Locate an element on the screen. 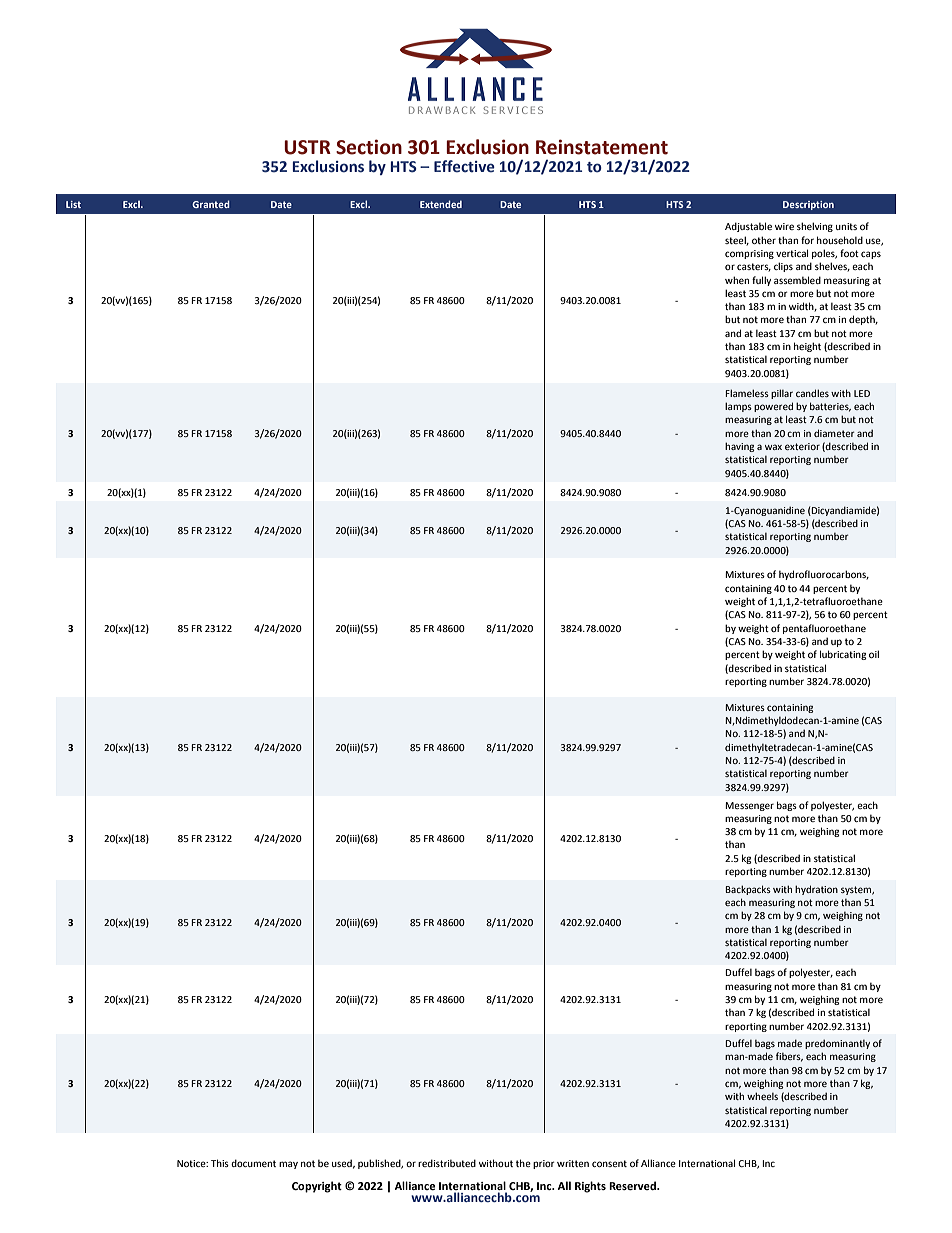  lubricating is located at coordinates (843, 655).
